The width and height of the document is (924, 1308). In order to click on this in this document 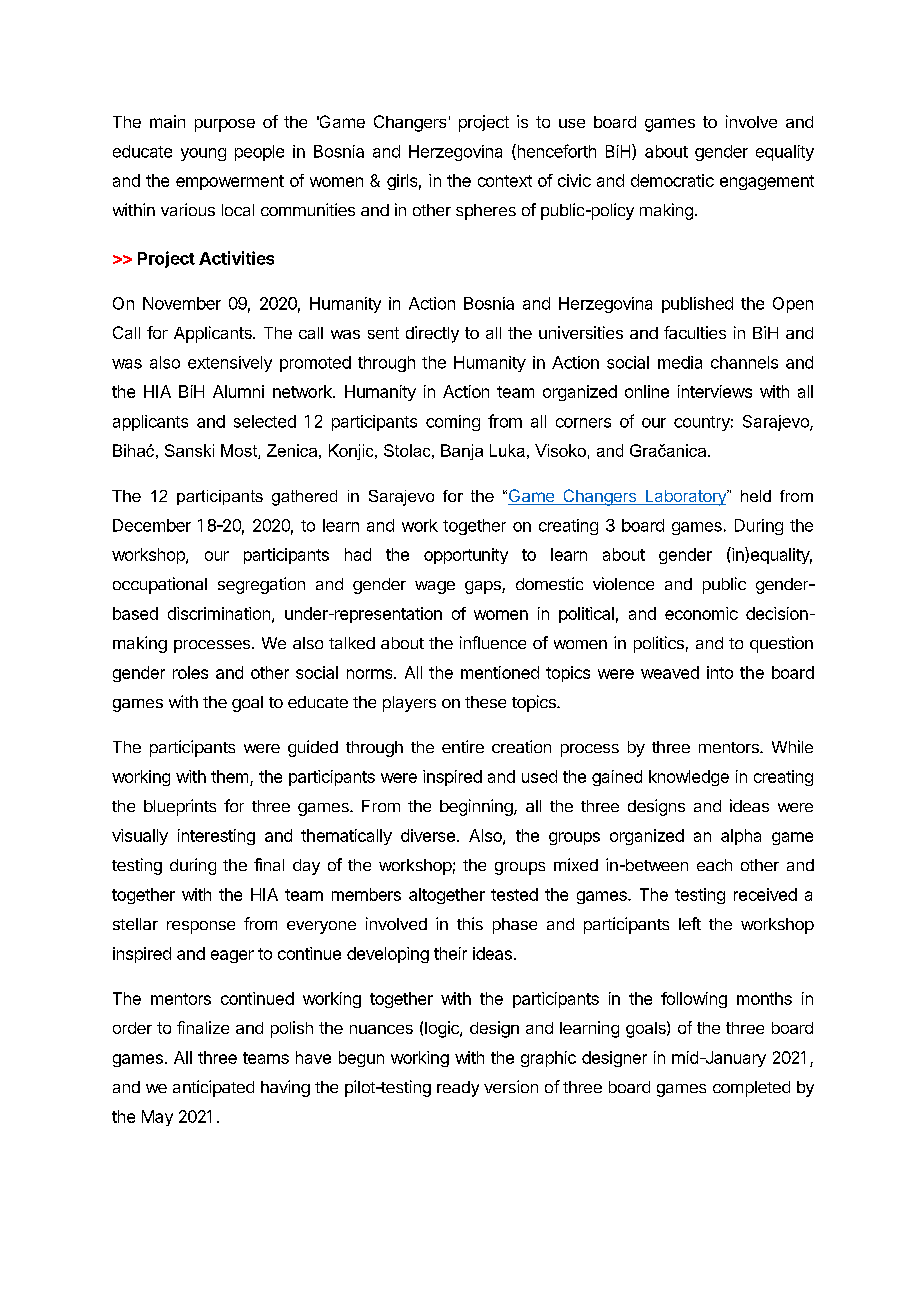, I will do `click(470, 923)`.
